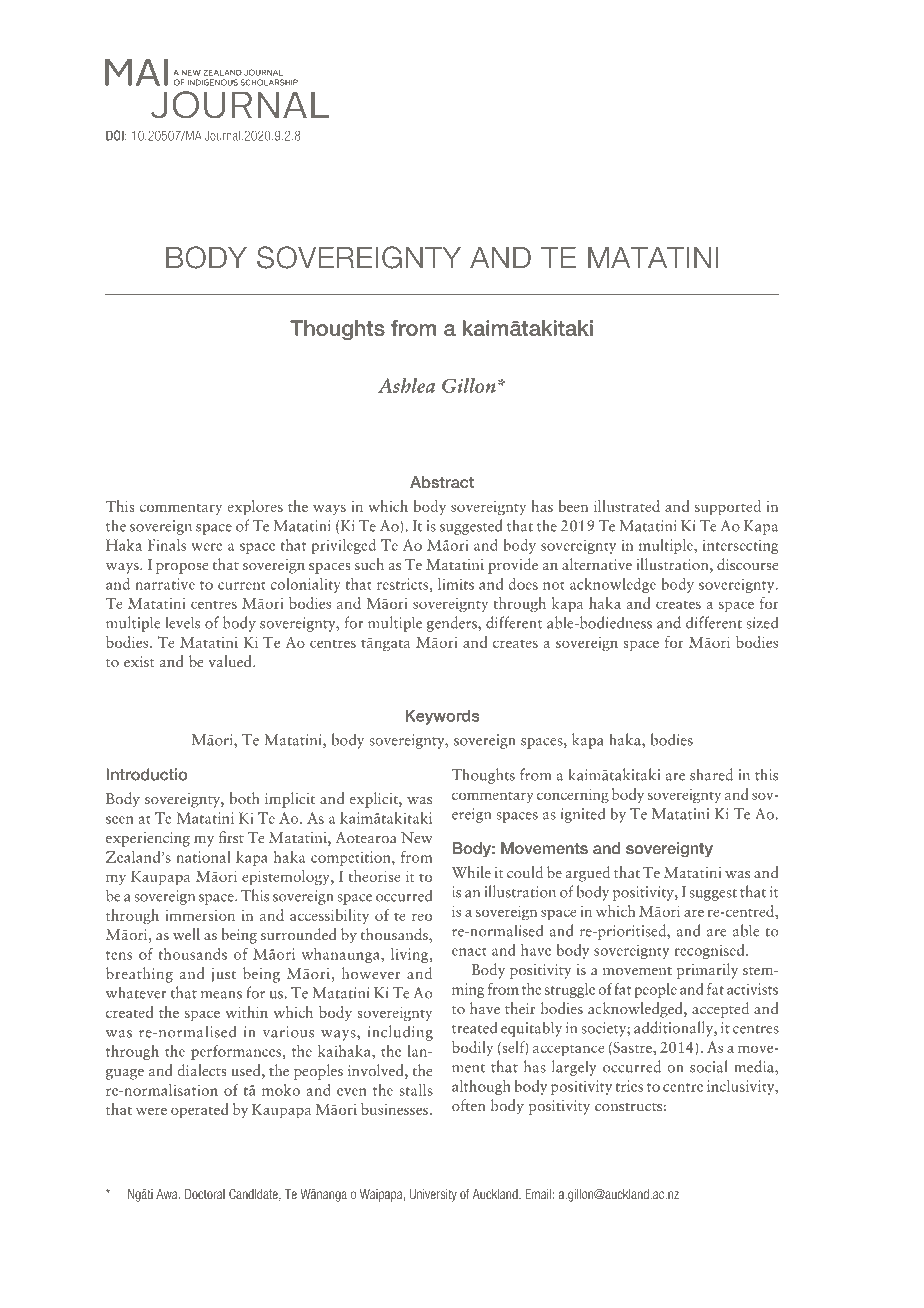  What do you see at coordinates (456, 584) in the document?
I see `limits` at bounding box center [456, 584].
